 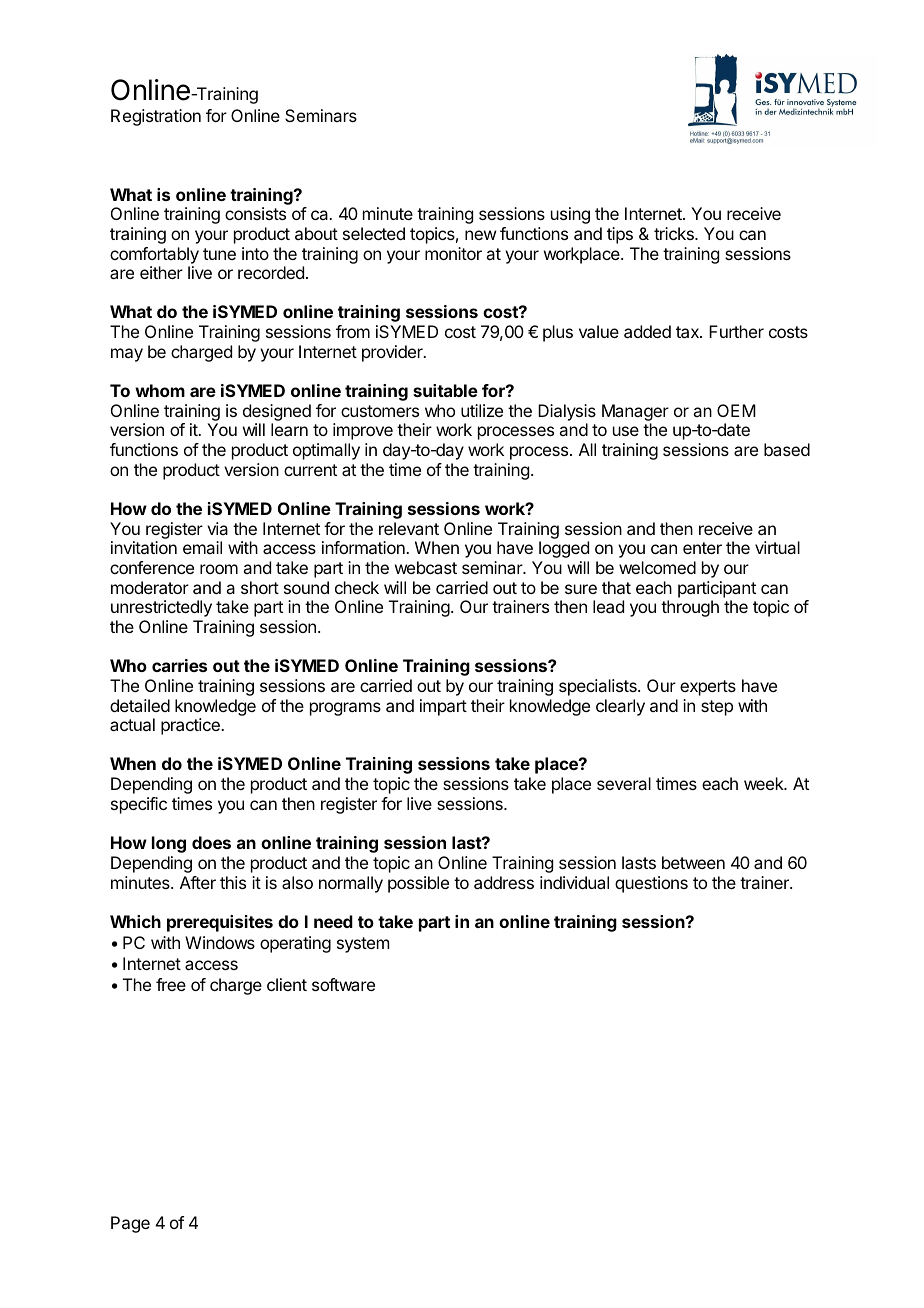 What do you see at coordinates (211, 842) in the image?
I see `does` at bounding box center [211, 842].
